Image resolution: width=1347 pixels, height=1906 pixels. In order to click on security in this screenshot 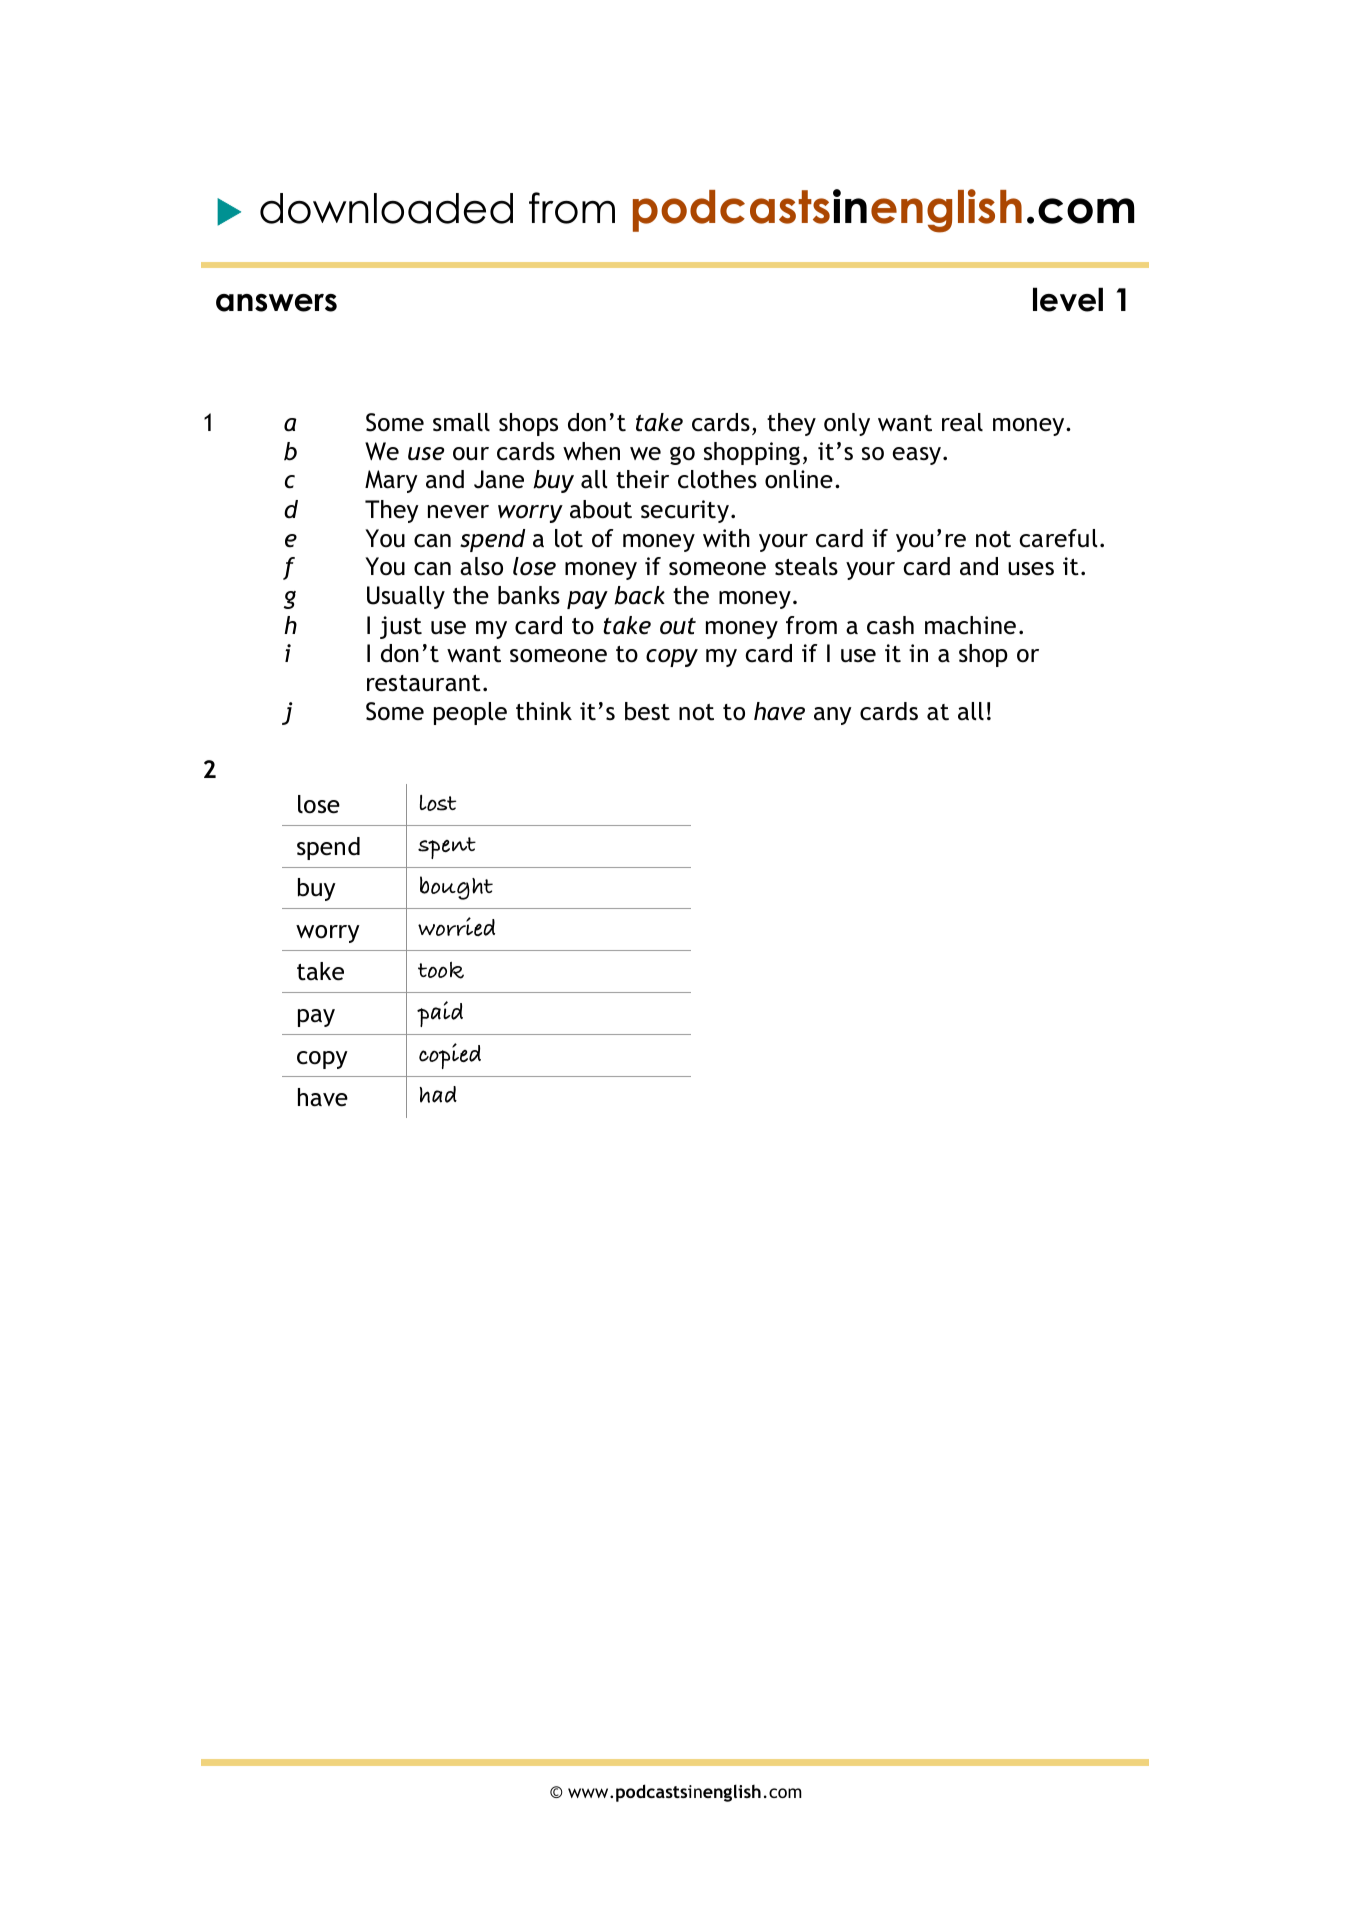, I will do `click(685, 511)`.
